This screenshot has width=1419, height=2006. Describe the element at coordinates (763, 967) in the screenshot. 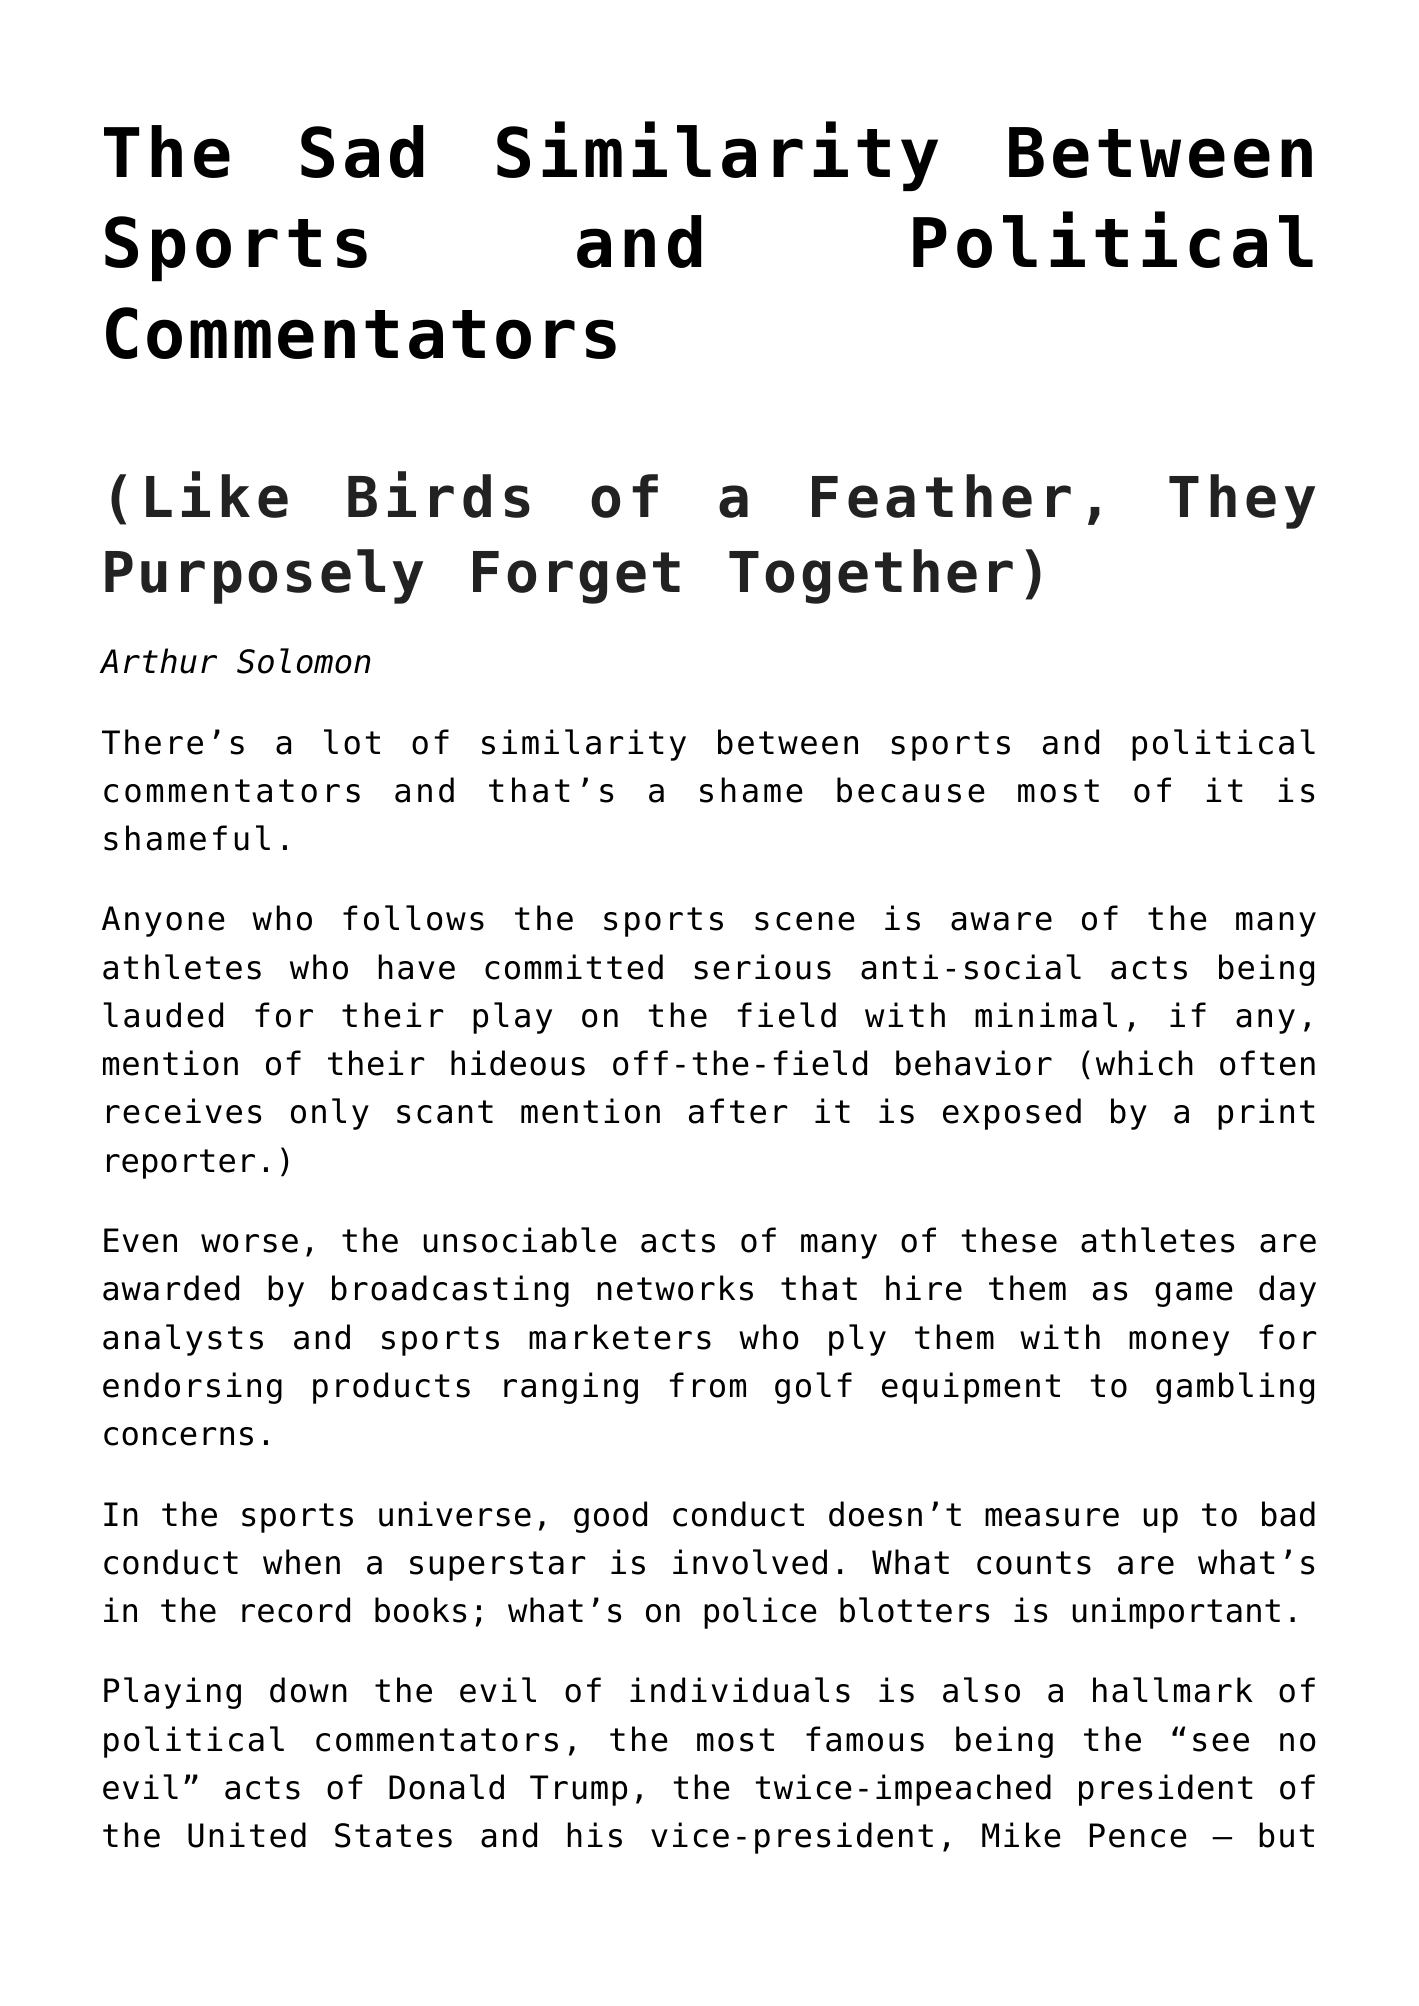

I see `serious` at that location.
